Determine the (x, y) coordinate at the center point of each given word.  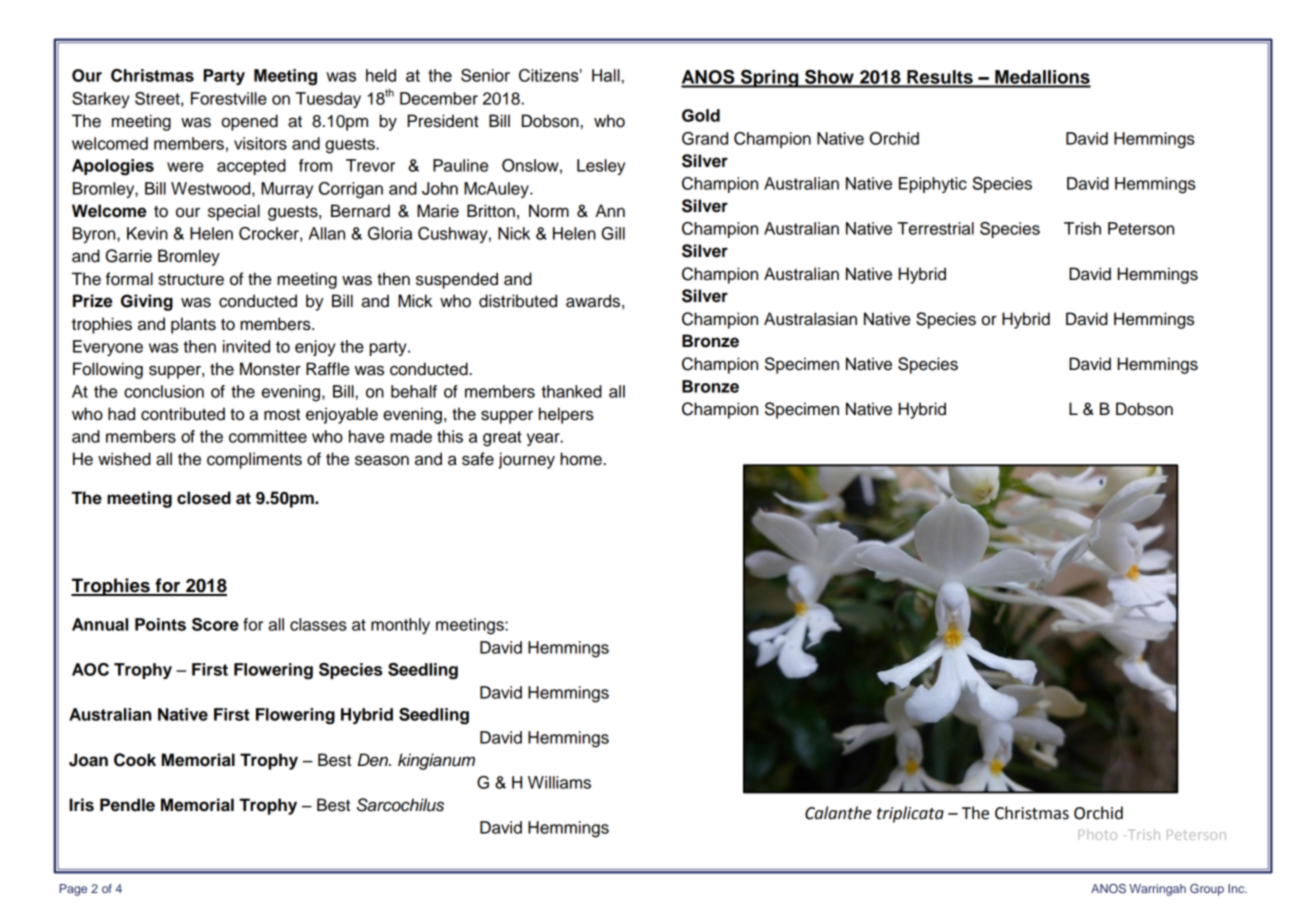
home (581, 459)
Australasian (810, 319)
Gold (701, 115)
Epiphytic (933, 185)
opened (249, 122)
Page (73, 890)
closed (204, 498)
